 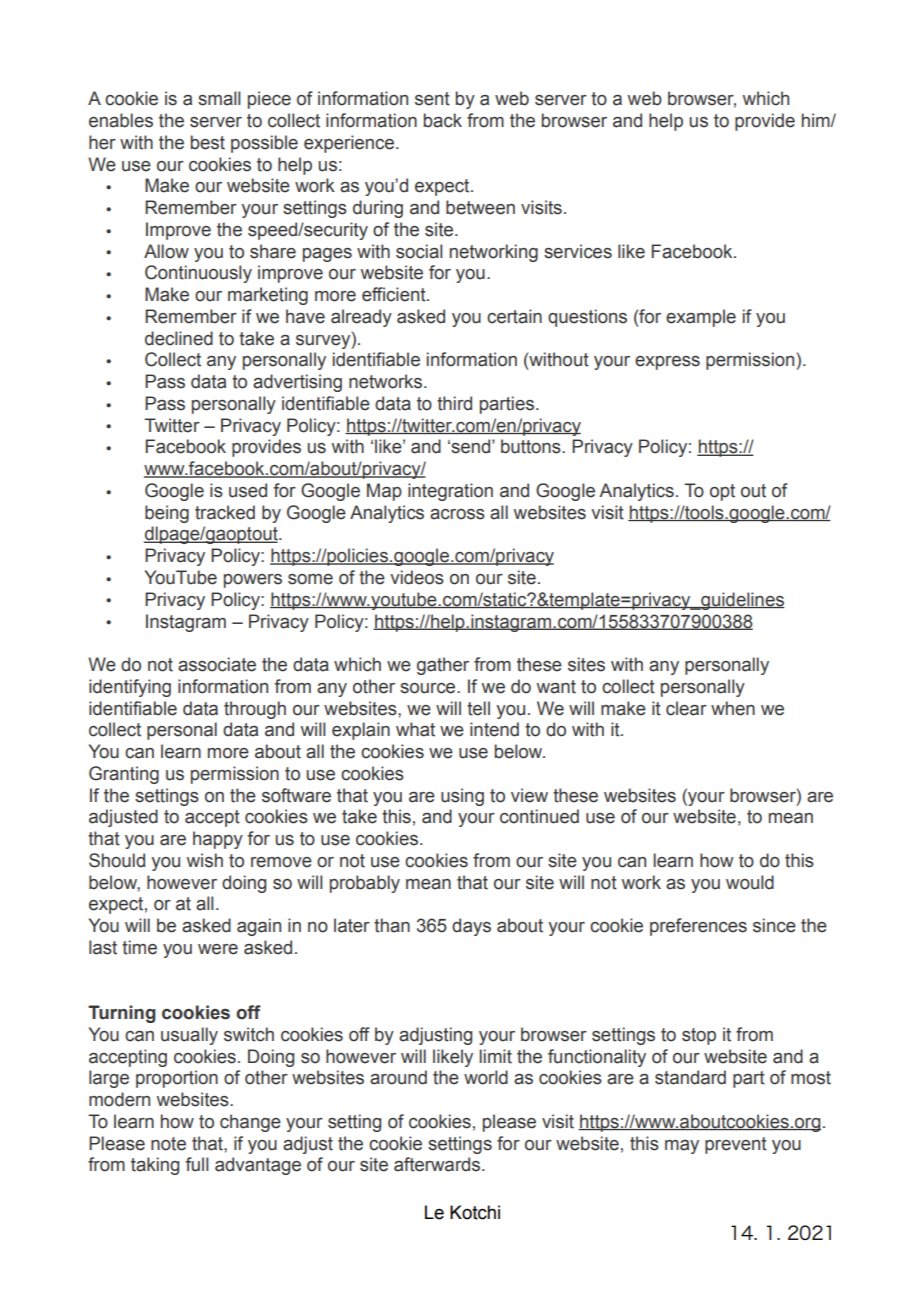 What do you see at coordinates (179, 338) in the screenshot?
I see `declined` at bounding box center [179, 338].
